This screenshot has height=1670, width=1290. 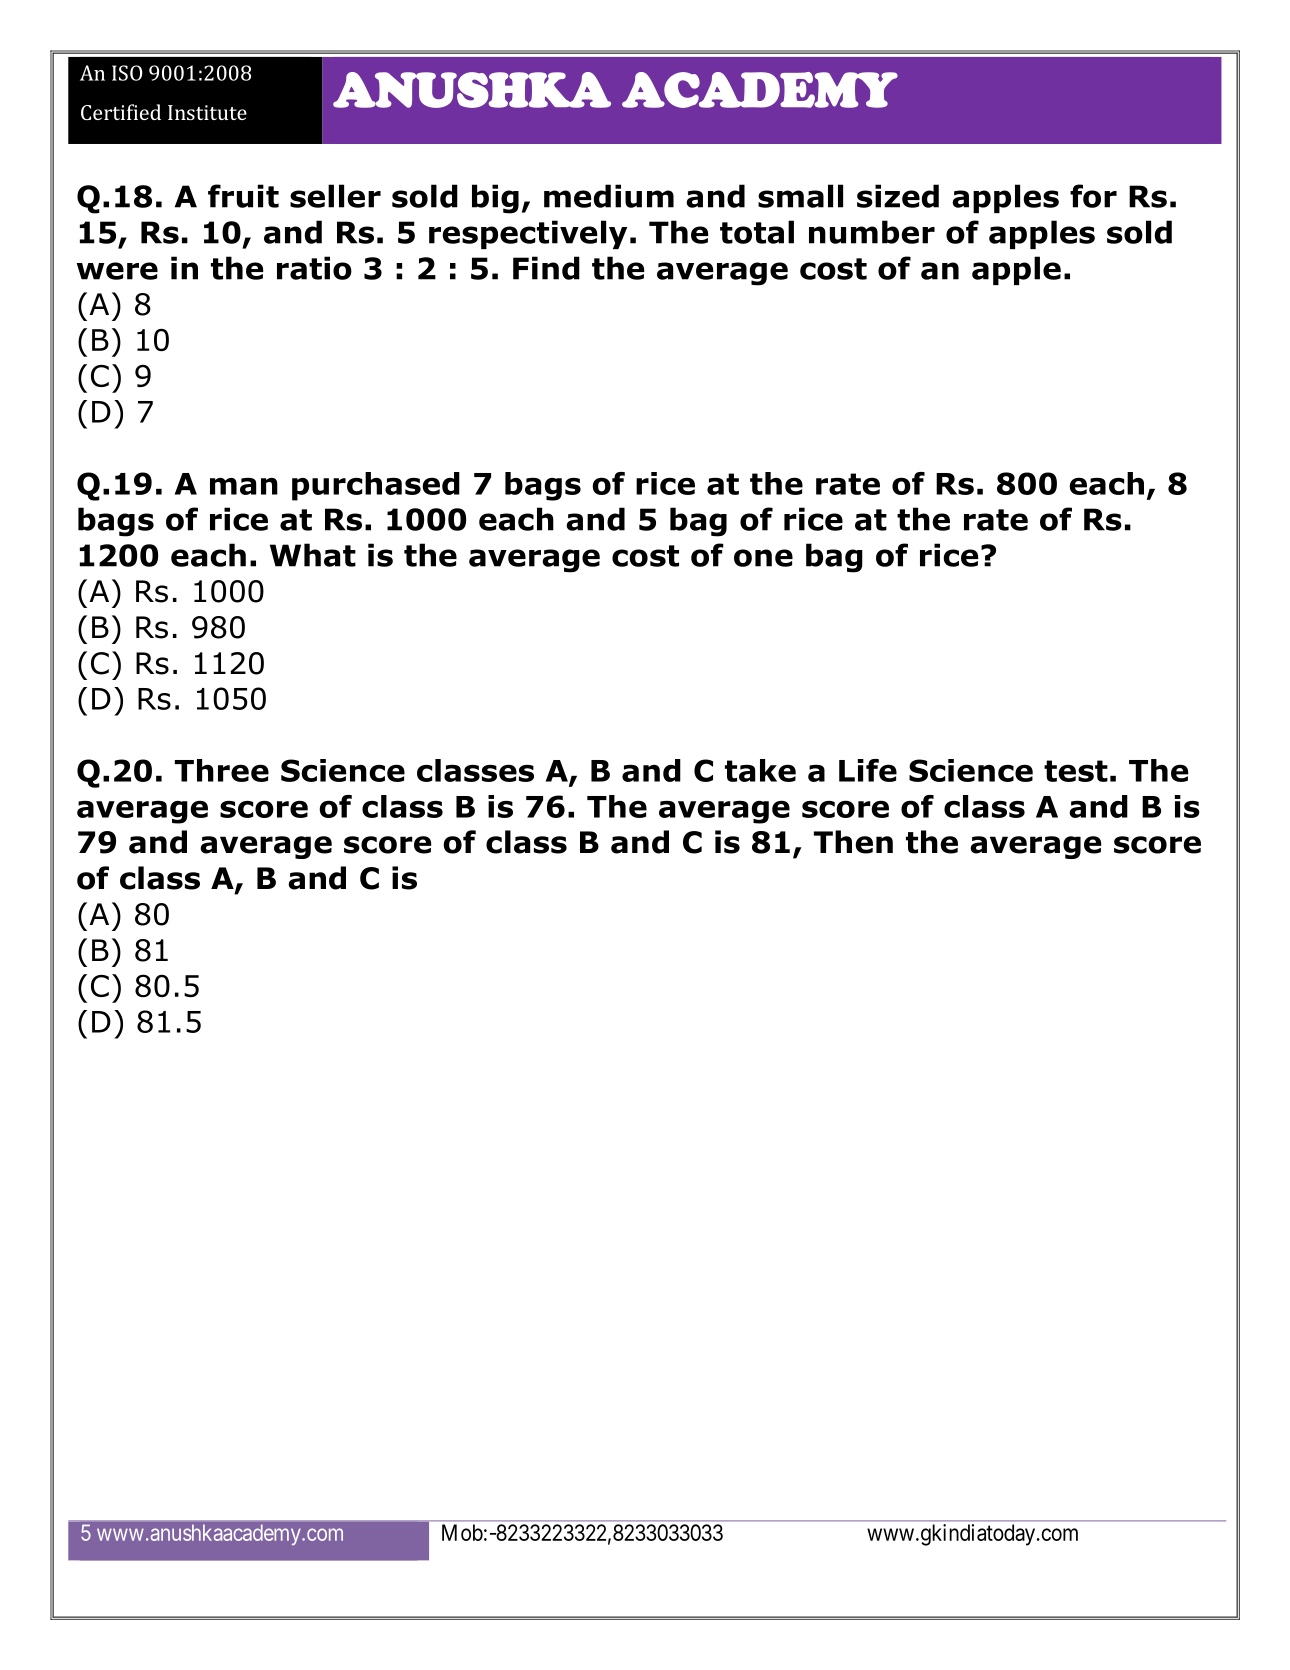 I want to click on man, so click(x=244, y=486).
